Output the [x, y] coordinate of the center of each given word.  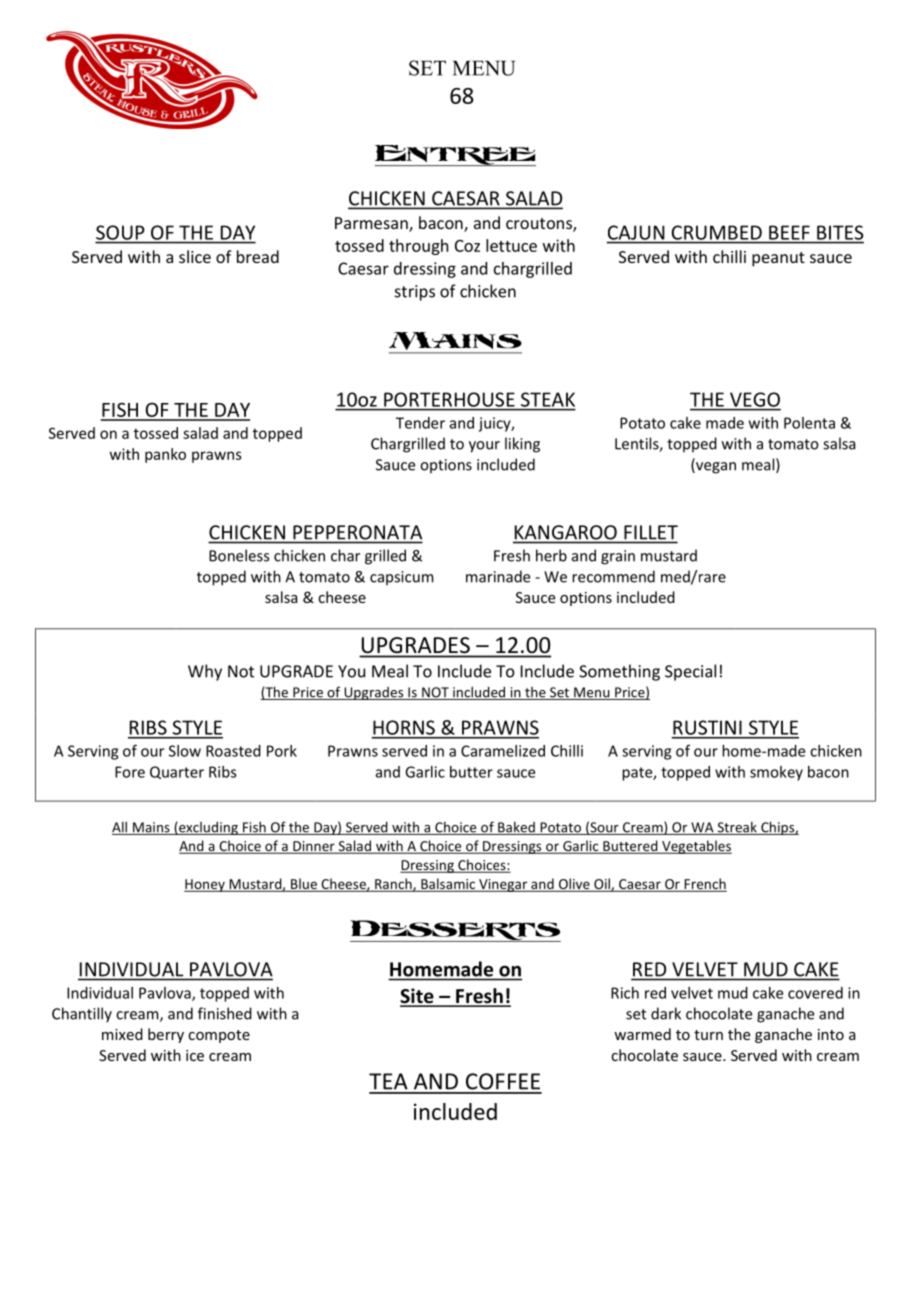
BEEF [789, 233]
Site [418, 997]
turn [708, 1035]
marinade [498, 576]
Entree [455, 155]
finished [225, 1013]
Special [690, 672]
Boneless [239, 555]
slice [195, 256]
